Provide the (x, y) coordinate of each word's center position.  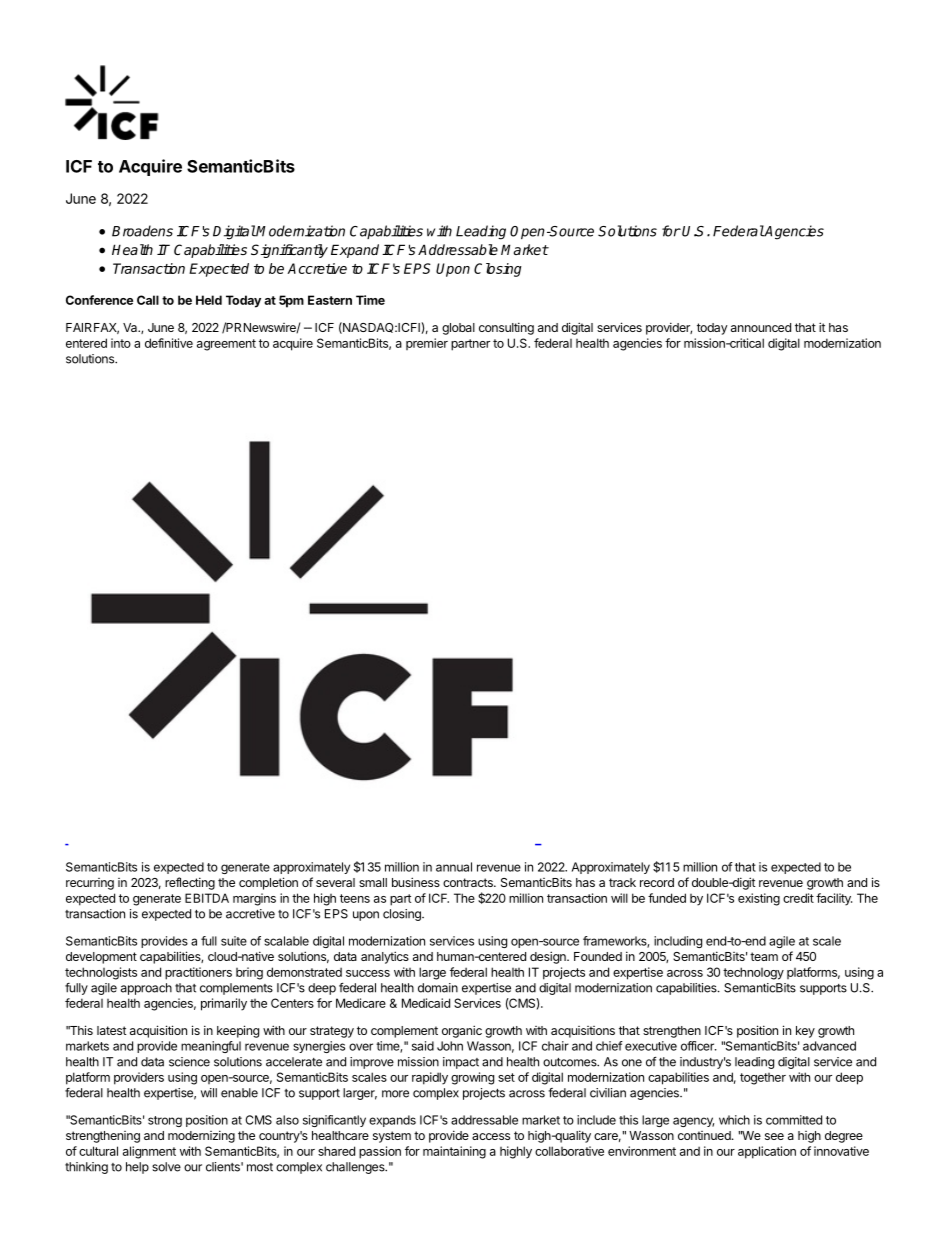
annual (454, 867)
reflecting (190, 883)
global (458, 329)
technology (753, 973)
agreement (226, 345)
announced (761, 327)
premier (427, 344)
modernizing (201, 1136)
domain (438, 988)
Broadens (142, 231)
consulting (506, 328)
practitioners (198, 973)
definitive (169, 343)
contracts (469, 882)
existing (759, 899)
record (657, 882)
